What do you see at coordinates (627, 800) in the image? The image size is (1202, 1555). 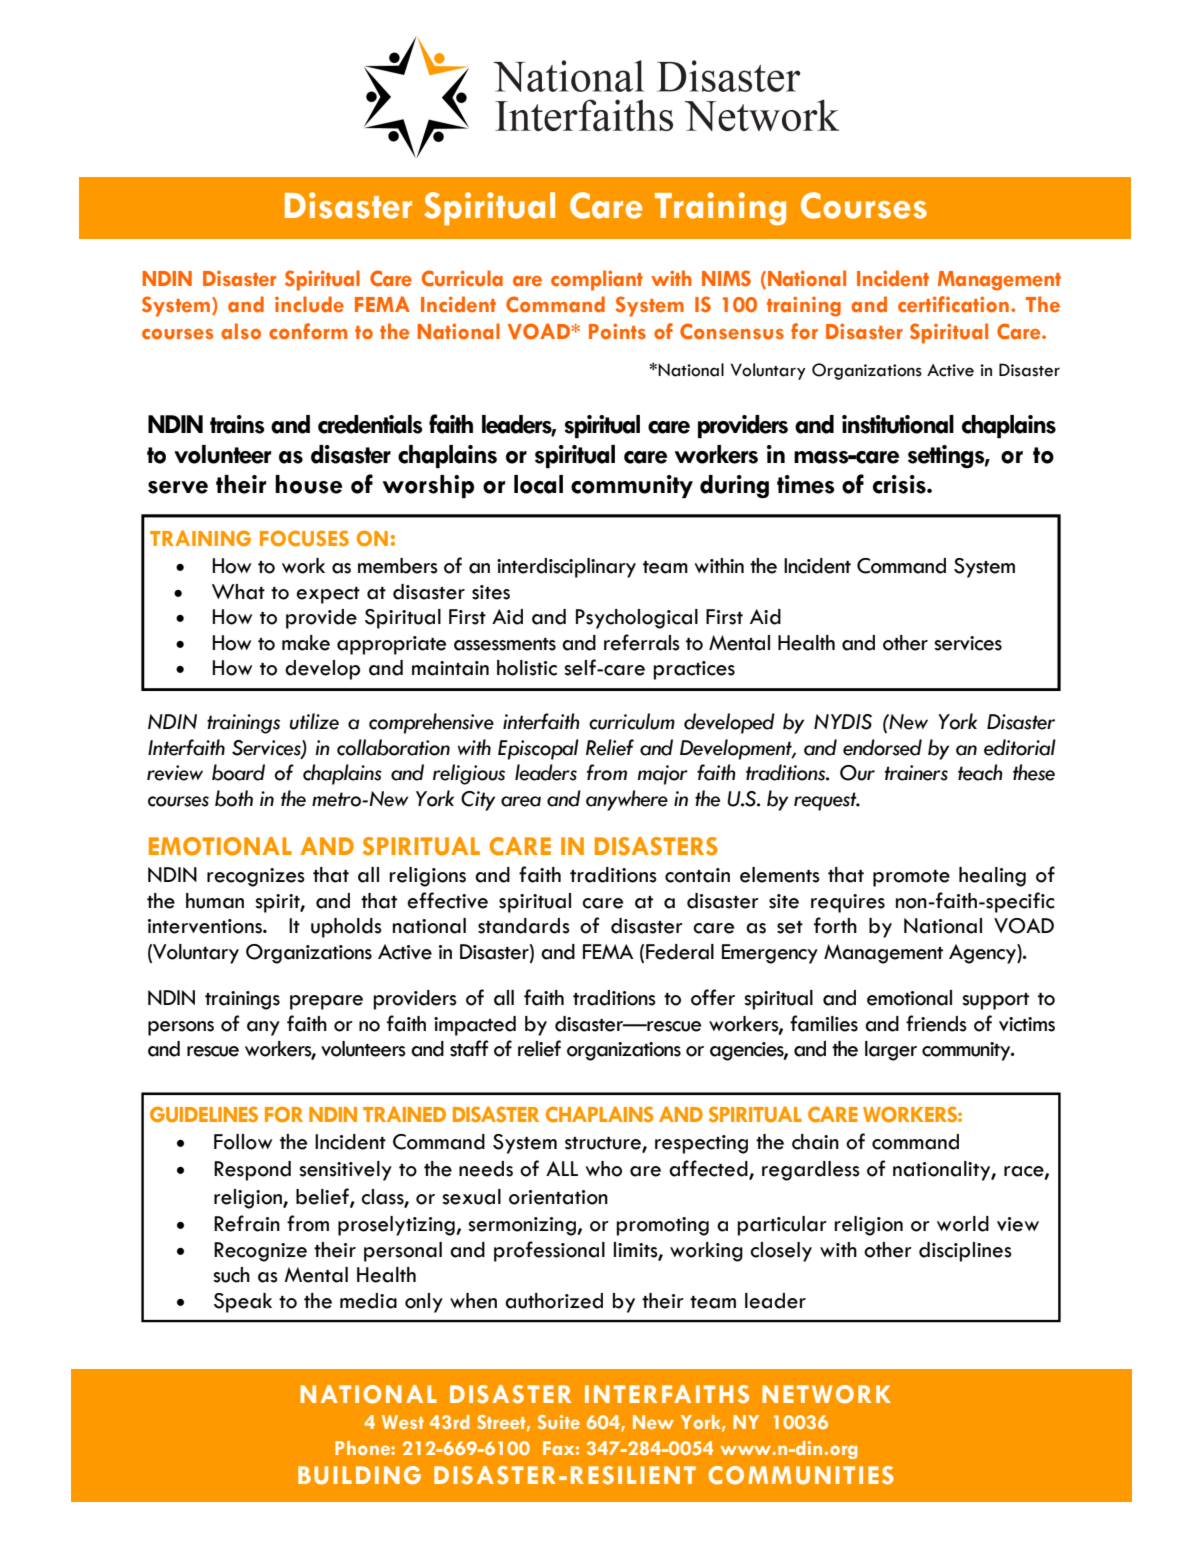 I see `anywhere` at bounding box center [627, 800].
